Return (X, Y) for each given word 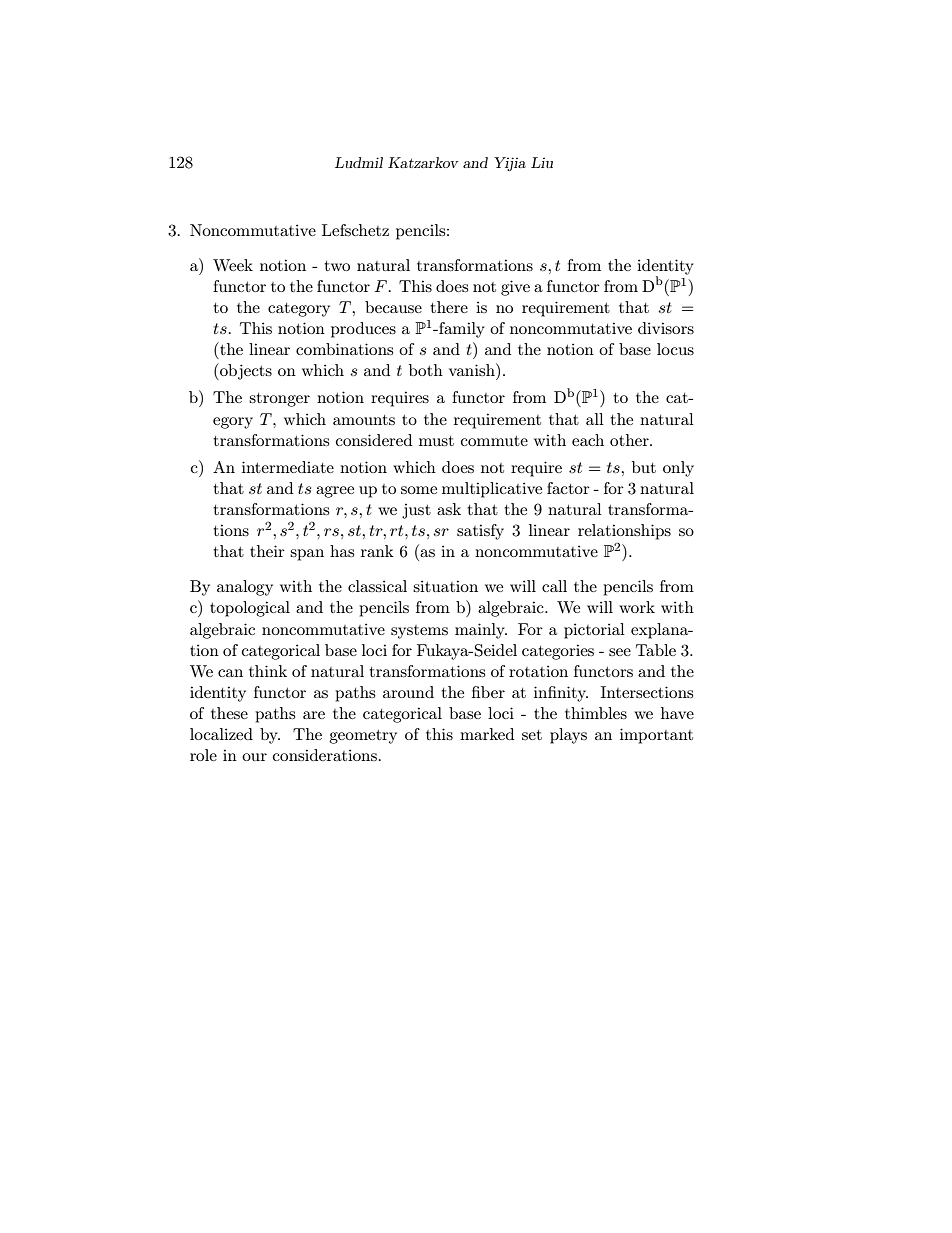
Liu (542, 162)
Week (233, 265)
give (515, 288)
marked (487, 734)
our (254, 757)
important (656, 736)
